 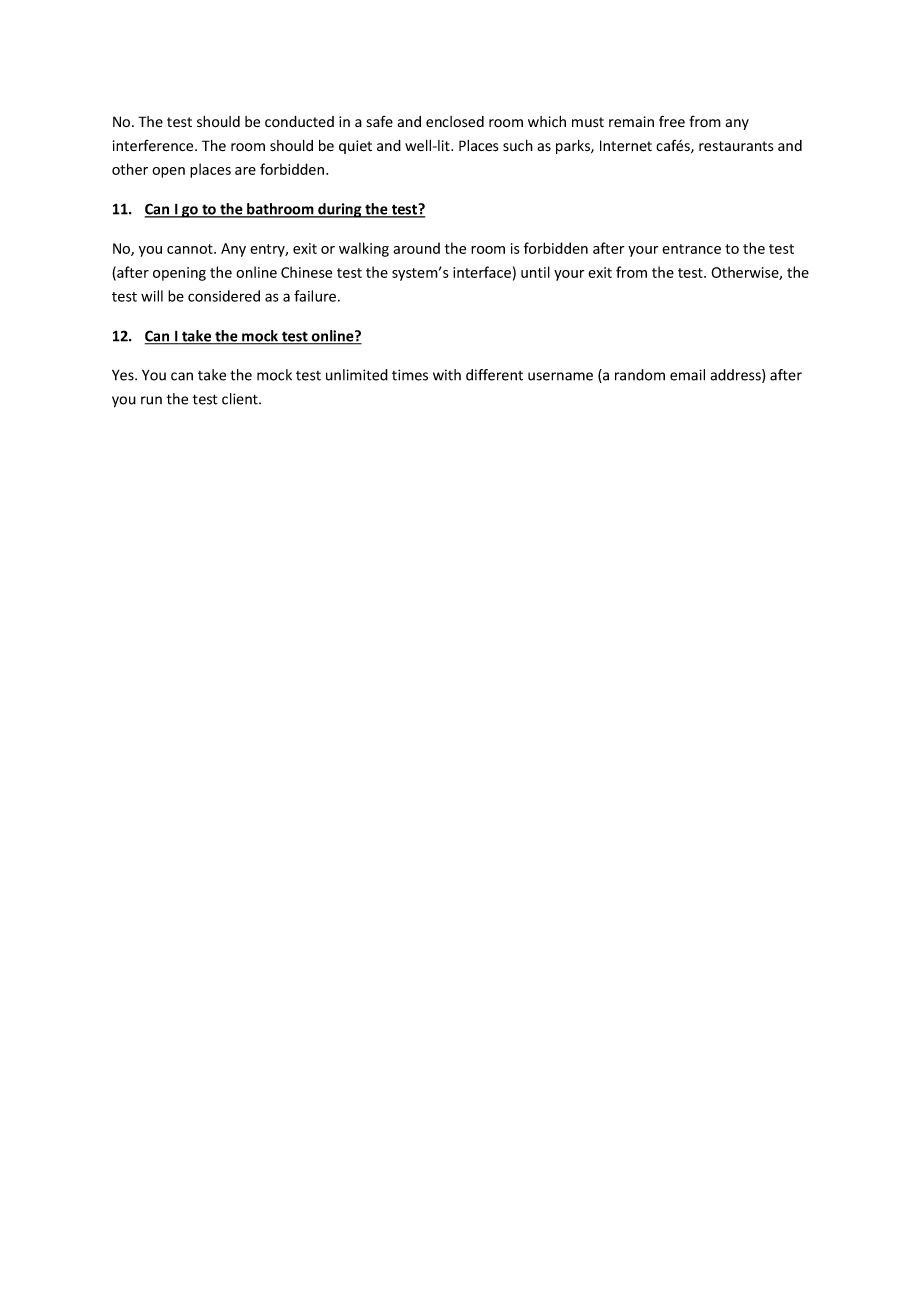 What do you see at coordinates (691, 249) in the screenshot?
I see `entrance` at bounding box center [691, 249].
